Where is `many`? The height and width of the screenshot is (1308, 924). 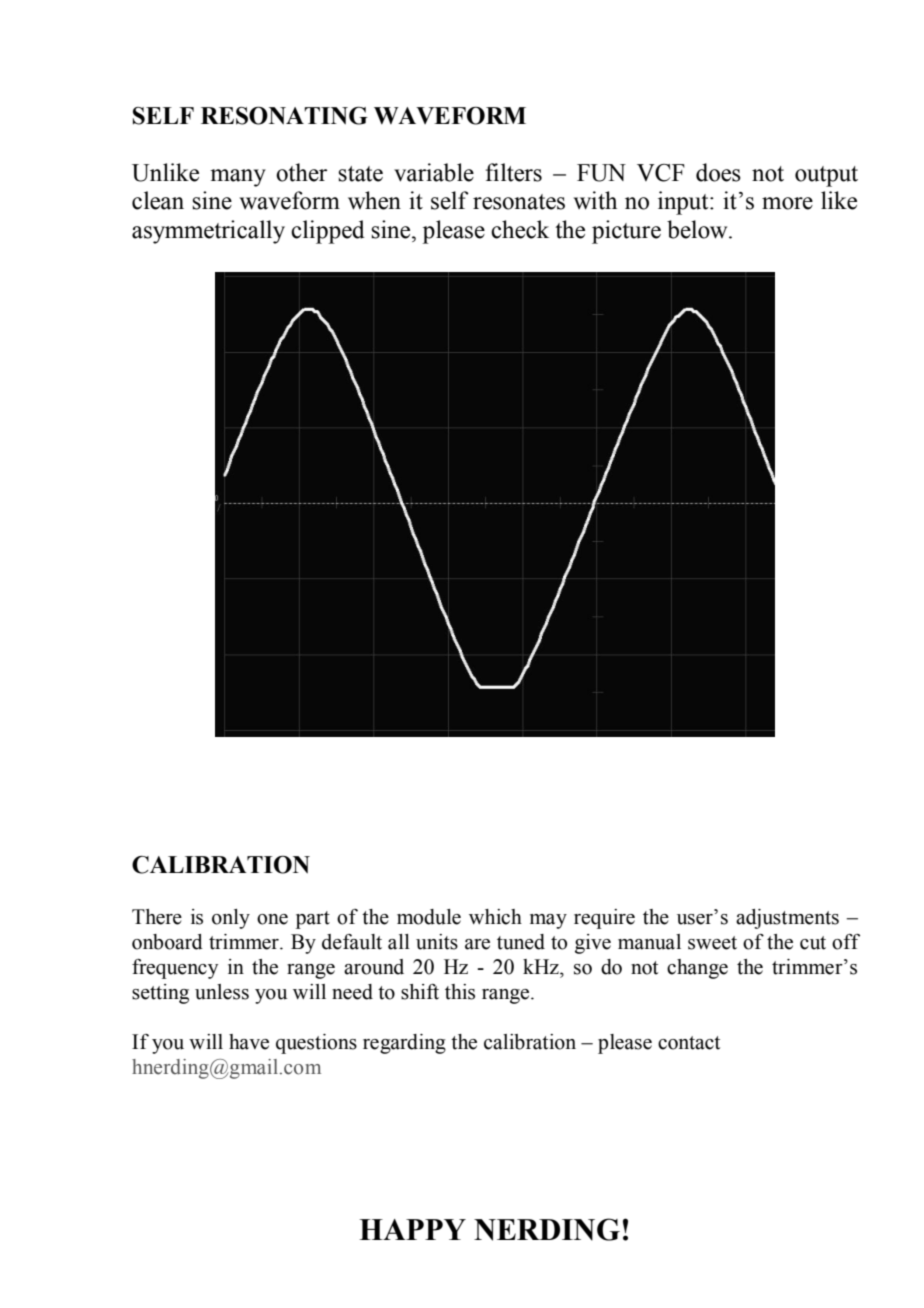 many is located at coordinates (238, 178).
